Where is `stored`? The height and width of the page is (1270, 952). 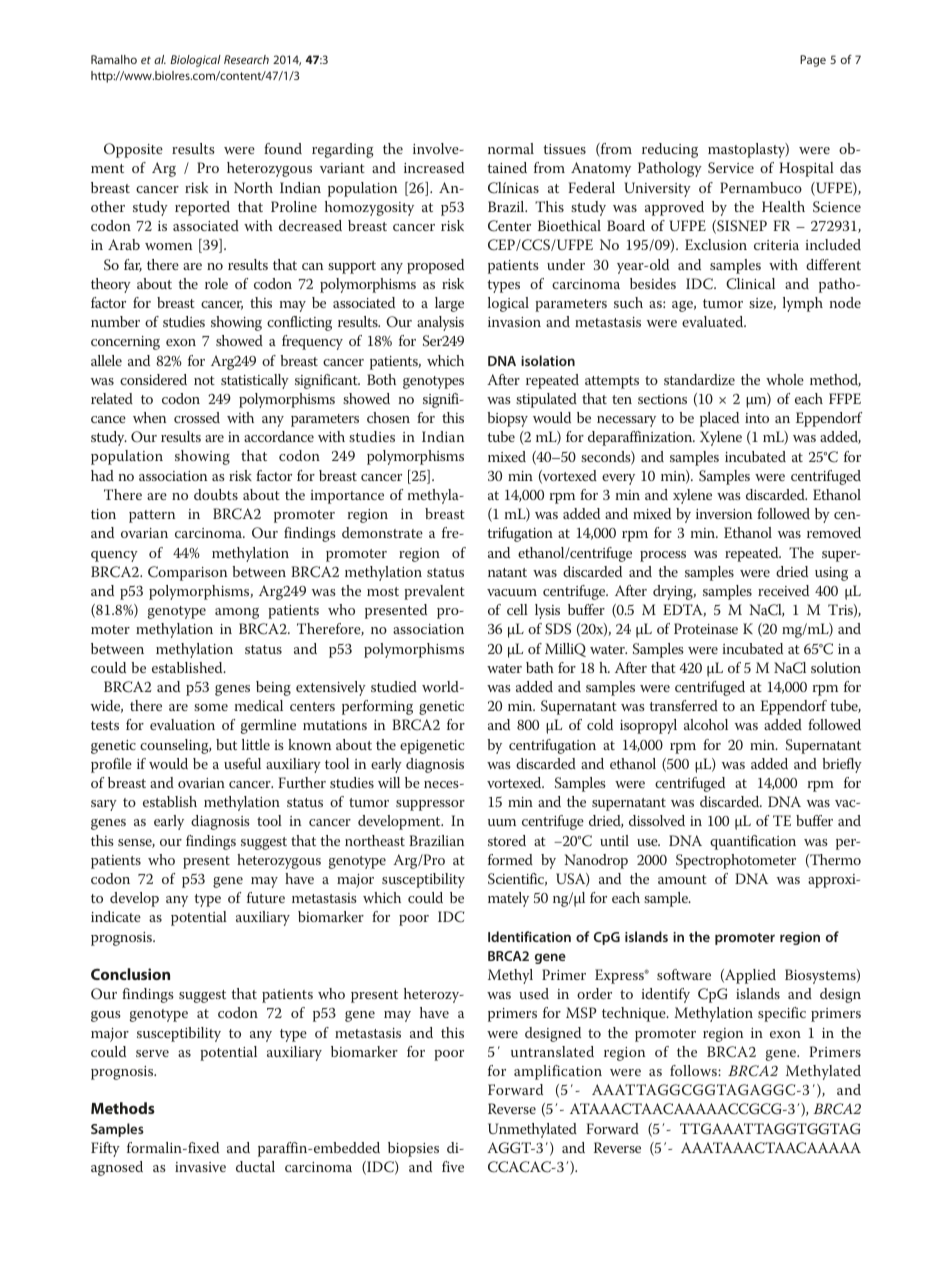
stored is located at coordinates (507, 840).
